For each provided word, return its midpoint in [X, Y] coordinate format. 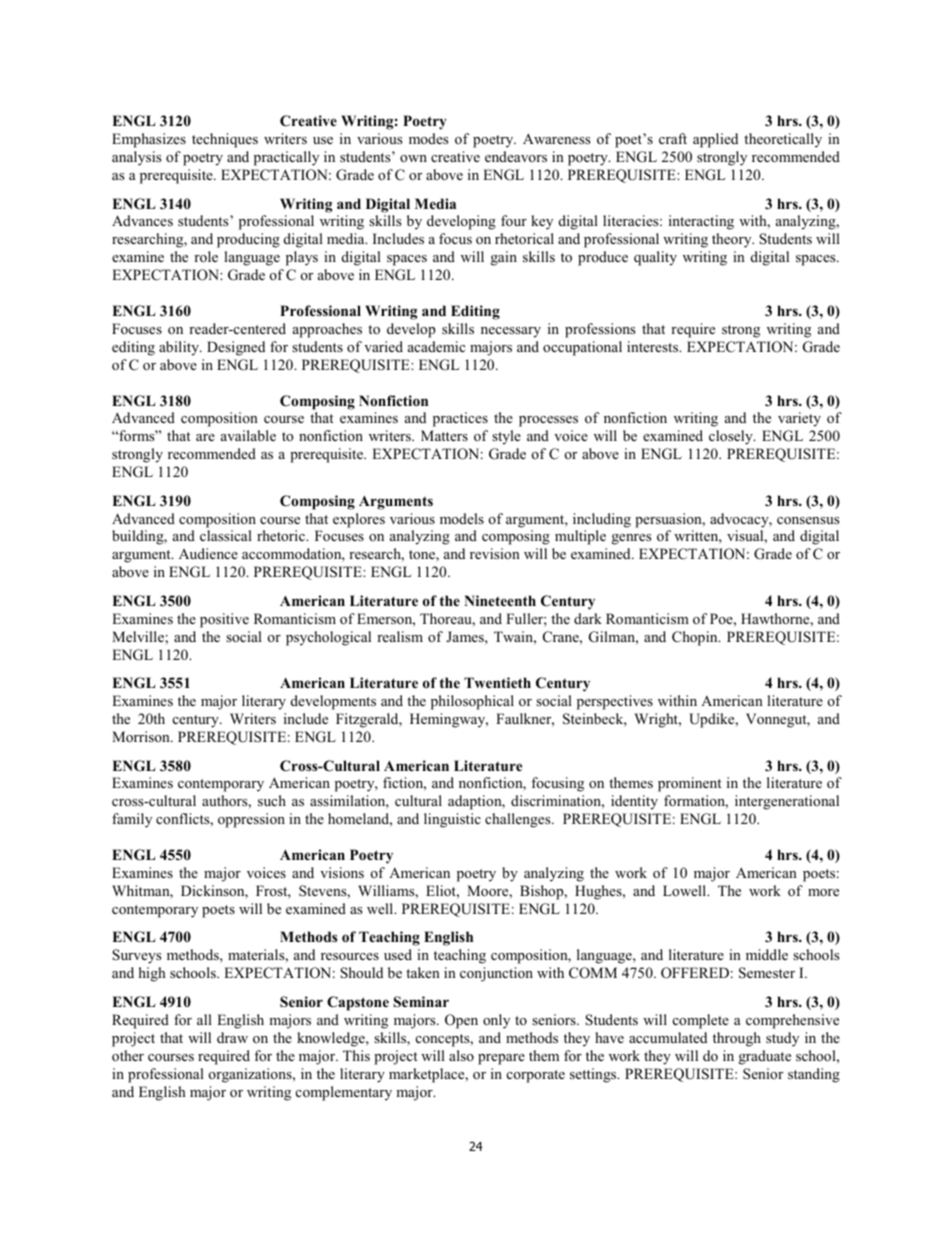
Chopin [696, 638]
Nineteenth [500, 600]
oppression [251, 820]
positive [224, 620]
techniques [225, 140]
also [461, 1055]
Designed [236, 348]
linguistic [452, 820]
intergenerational [787, 802]
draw [232, 1037]
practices [460, 419]
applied [715, 140]
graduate [765, 1057]
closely [732, 437]
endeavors [516, 156]
